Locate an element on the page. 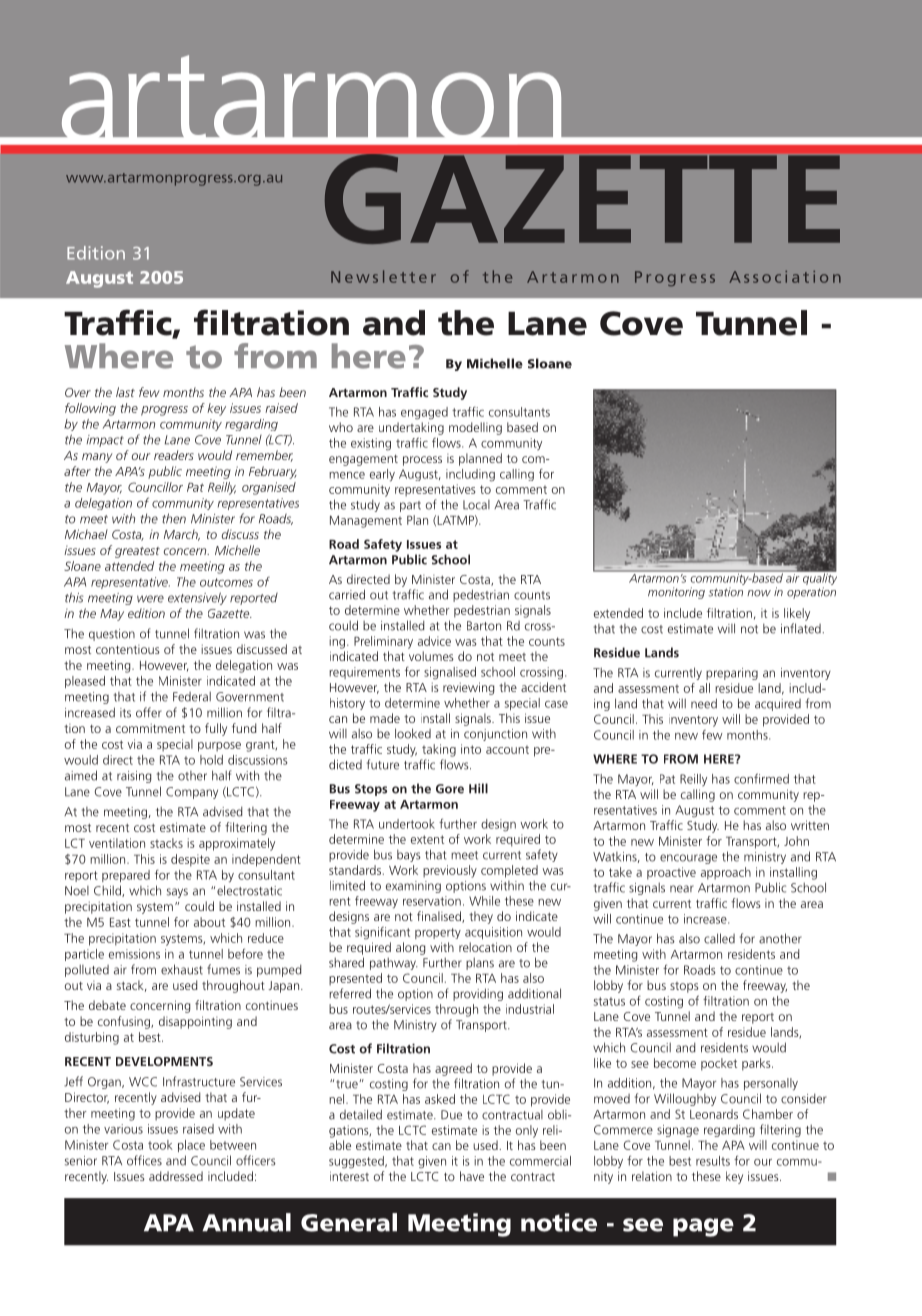  confirmed is located at coordinates (761, 778).
